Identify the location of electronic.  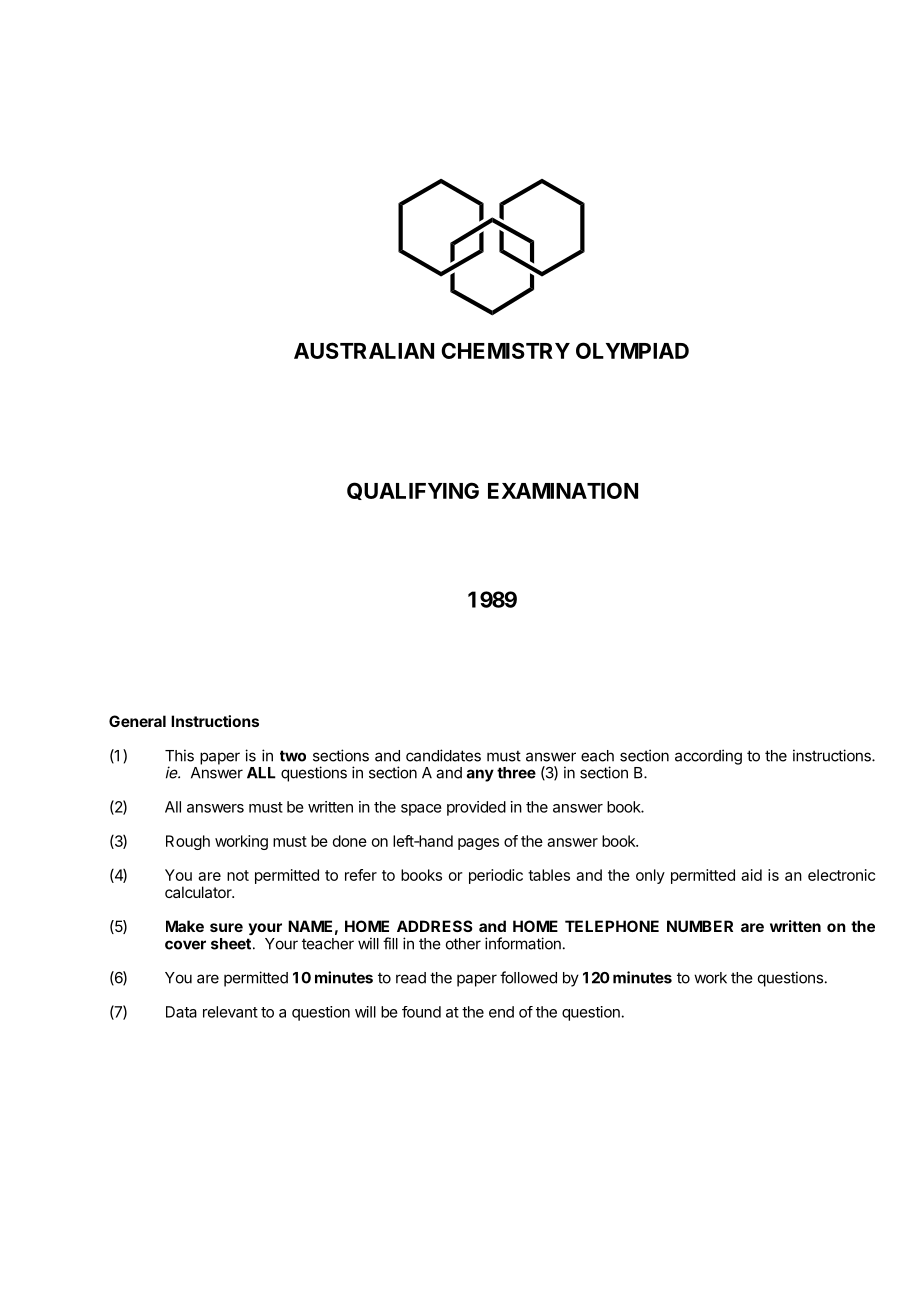
(841, 875).
